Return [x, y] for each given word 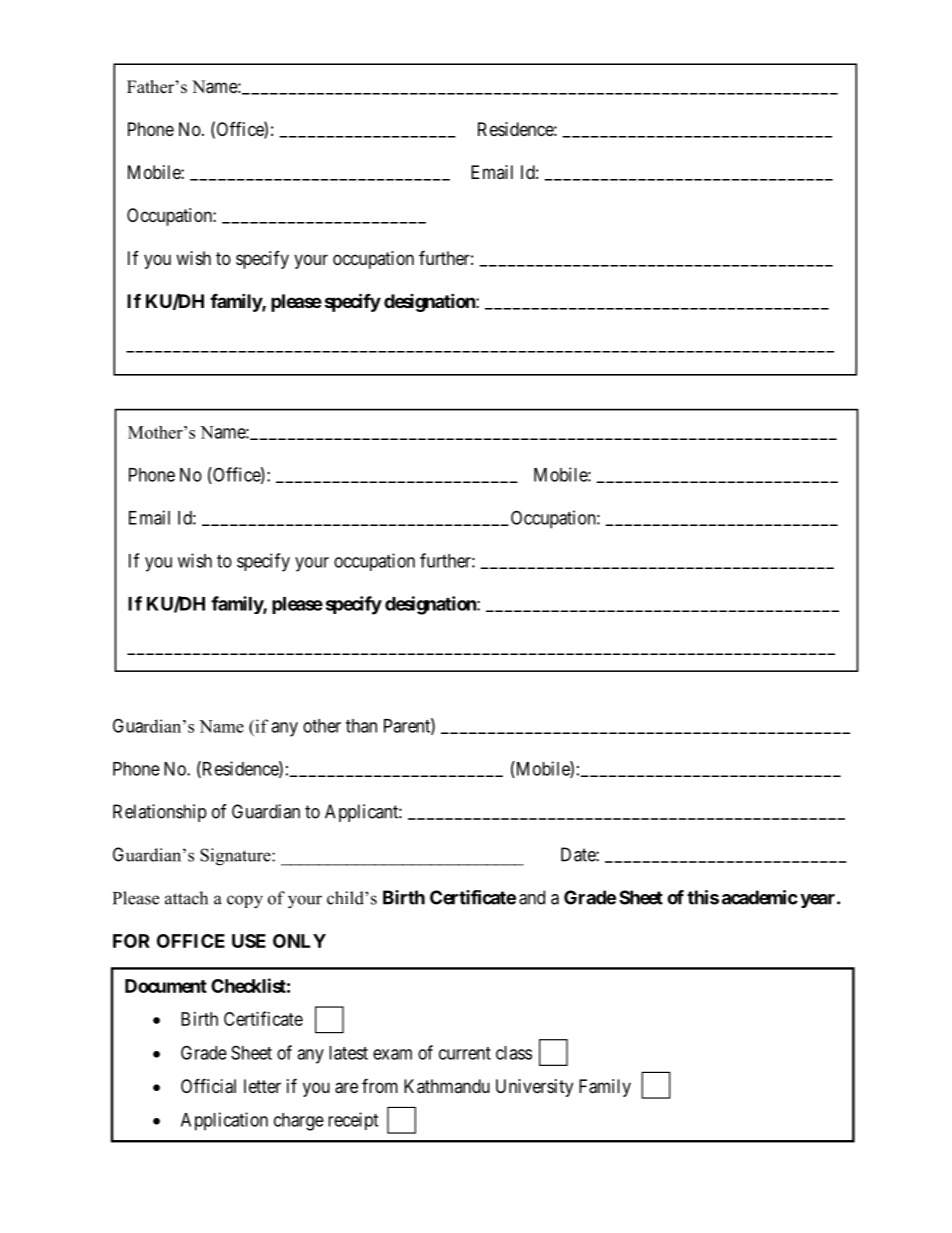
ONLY [299, 941]
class [514, 1053]
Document [166, 986]
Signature [236, 857]
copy [245, 902]
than [361, 726]
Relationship [160, 813]
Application [224, 1121]
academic [760, 897]
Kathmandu [447, 1086]
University [534, 1088]
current [465, 1053]
